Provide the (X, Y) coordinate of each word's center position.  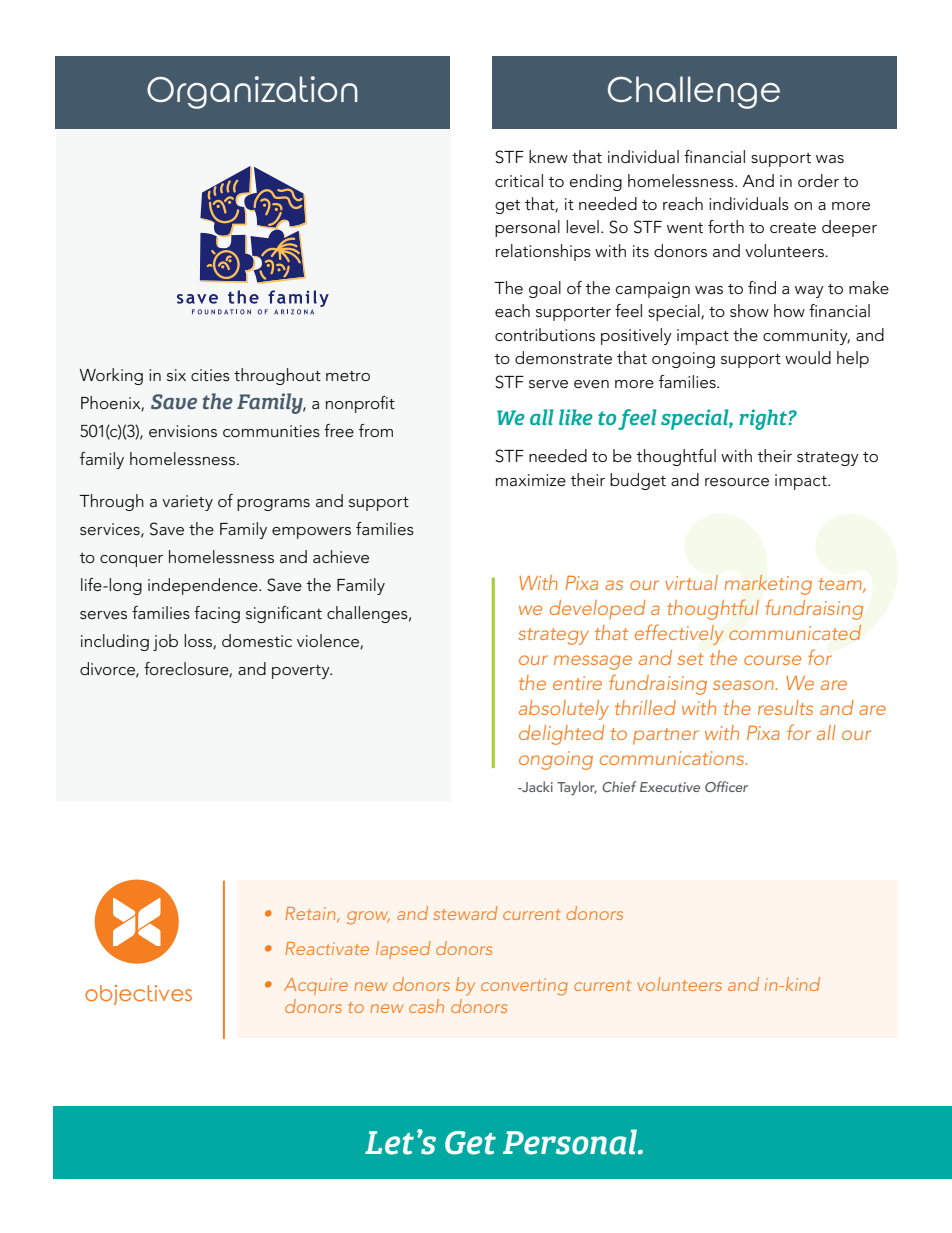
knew (548, 156)
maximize (531, 480)
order (818, 181)
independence (204, 586)
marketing (768, 585)
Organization (252, 92)
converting (524, 987)
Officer (726, 786)
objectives (138, 995)
